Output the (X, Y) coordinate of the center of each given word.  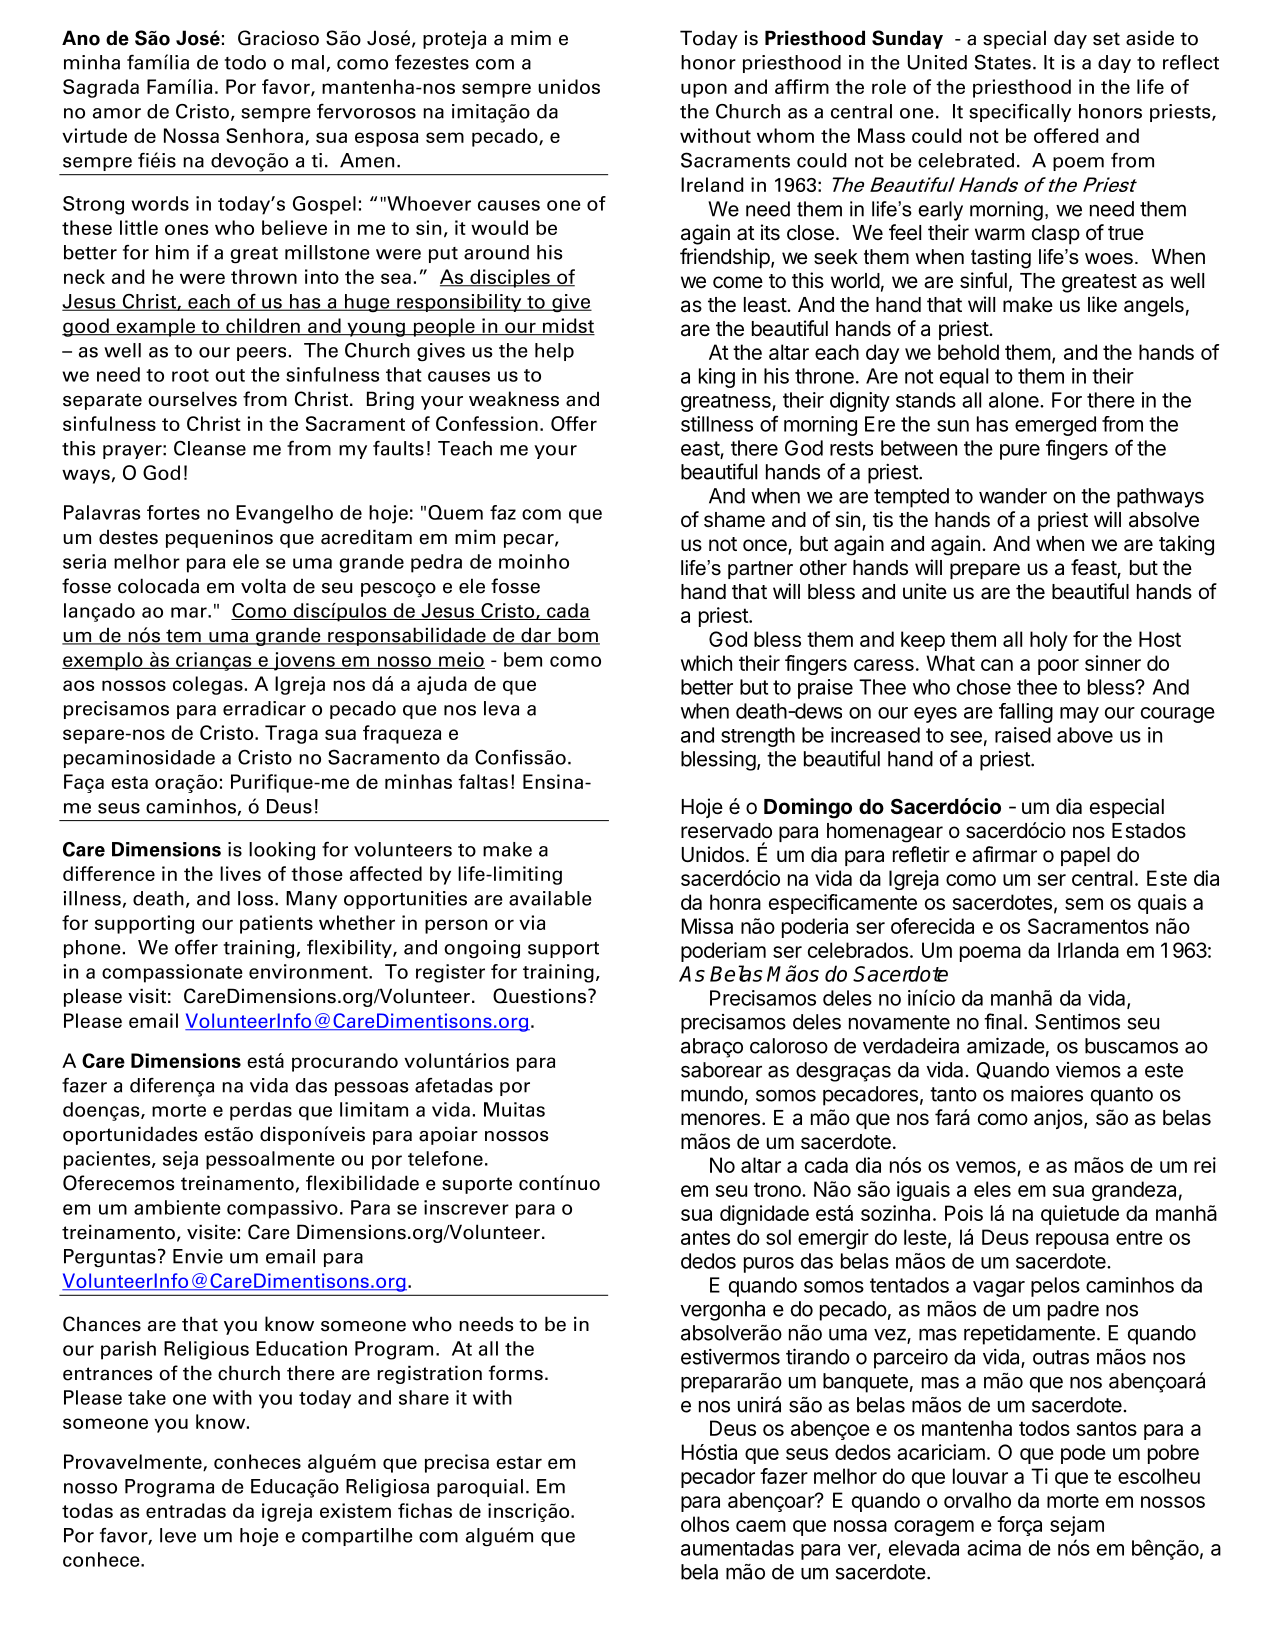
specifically (1020, 112)
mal (308, 62)
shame (734, 520)
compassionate (172, 973)
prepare (985, 571)
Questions (539, 996)
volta (263, 586)
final (1003, 1021)
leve (178, 1535)
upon (704, 90)
